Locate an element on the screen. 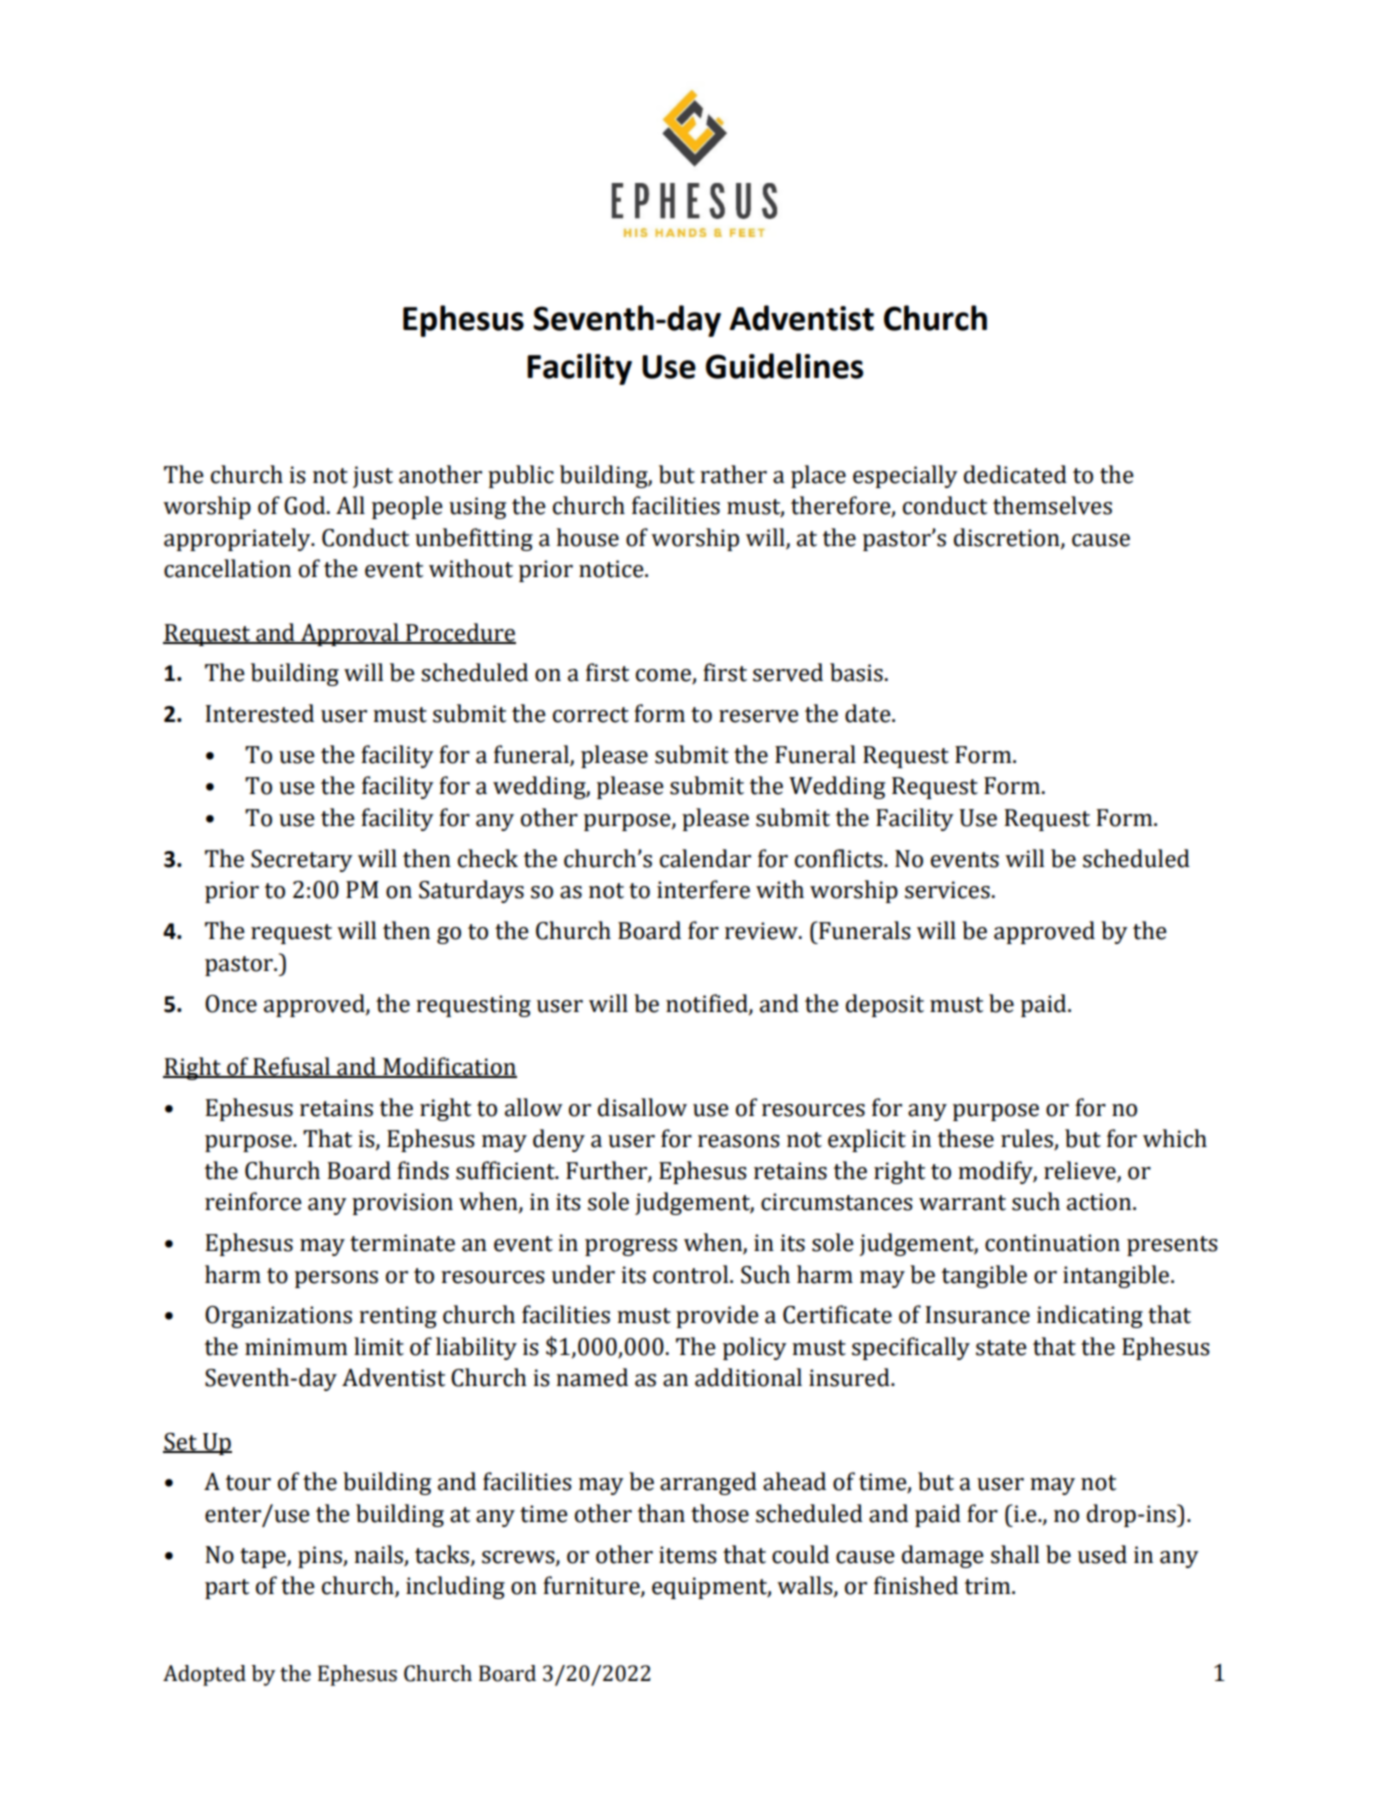 Image resolution: width=1390 pixels, height=1799 pixels. Secretary is located at coordinates (302, 861).
